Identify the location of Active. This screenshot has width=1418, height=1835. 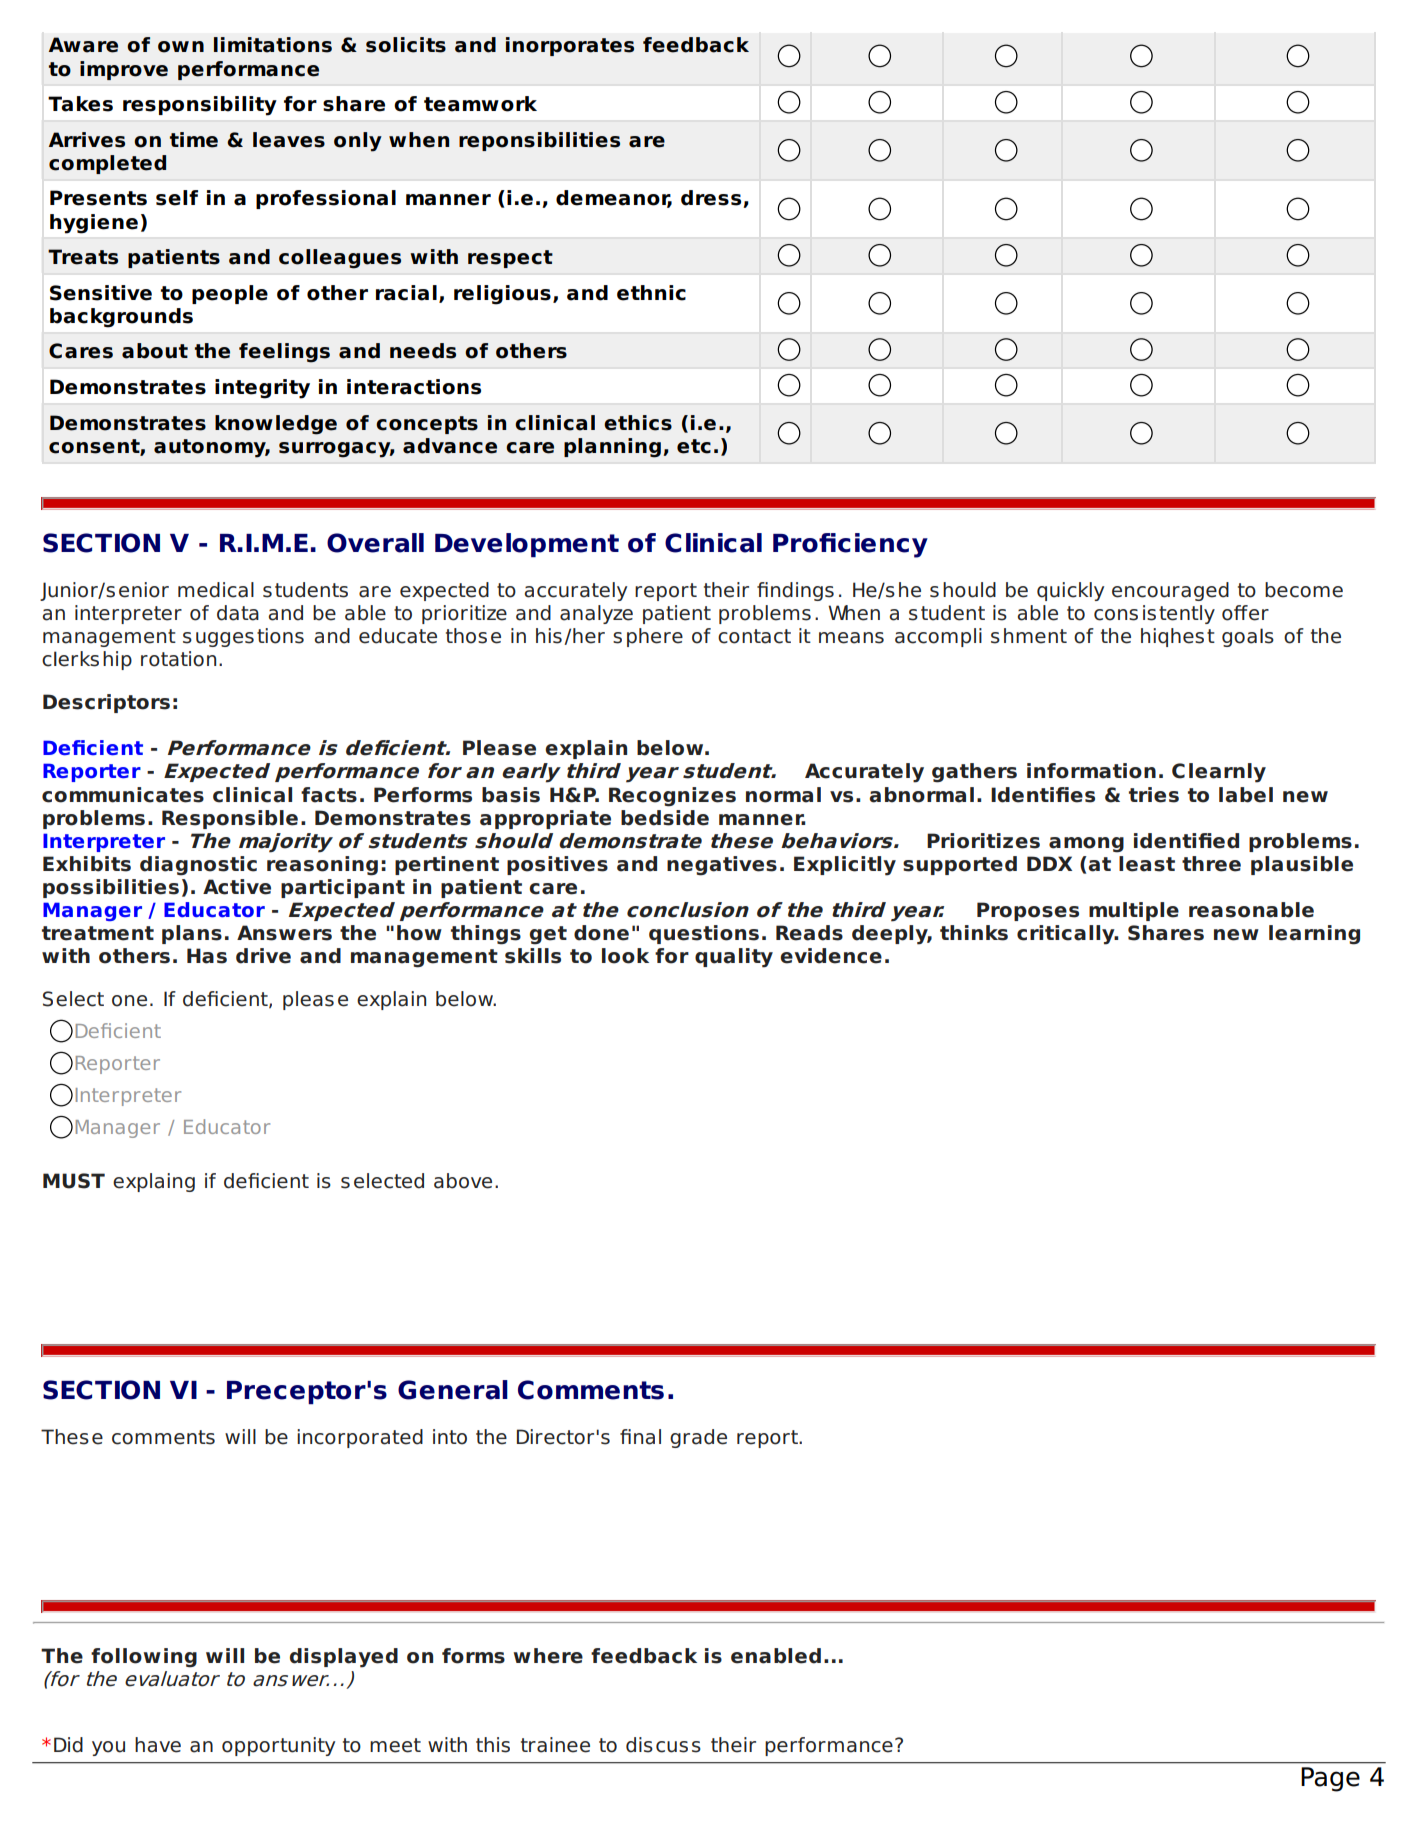
(237, 887).
